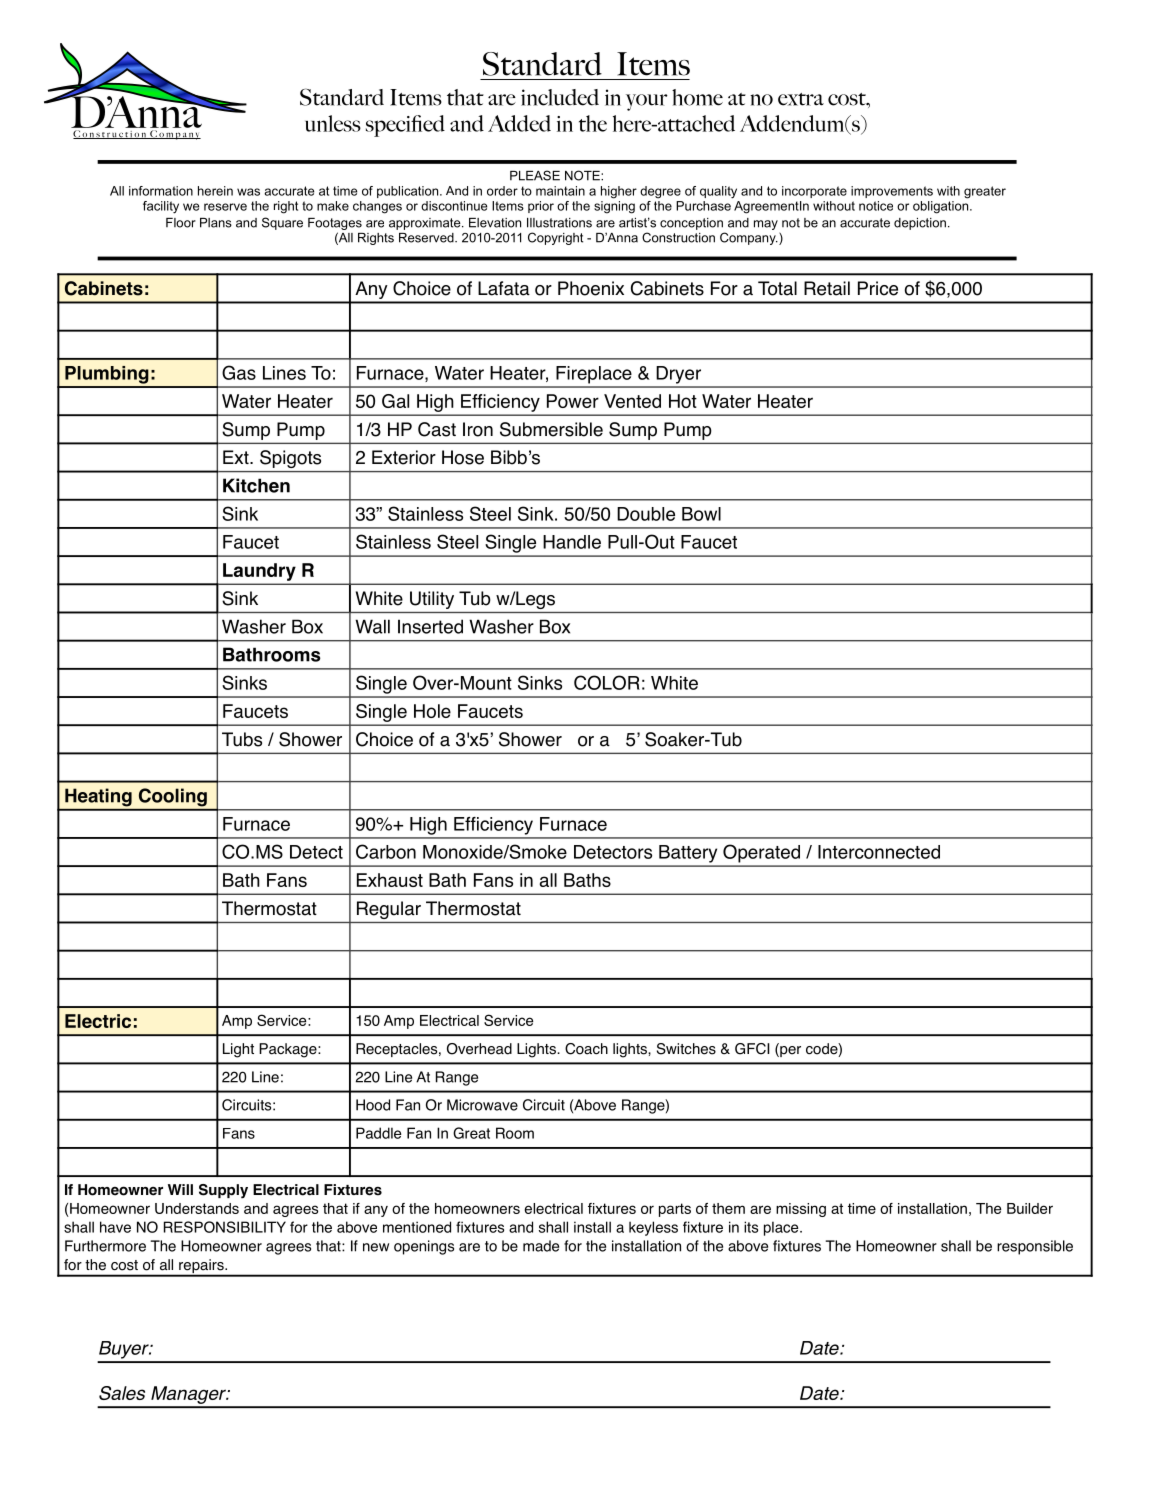  What do you see at coordinates (482, 1105) in the screenshot?
I see `Microwave` at bounding box center [482, 1105].
